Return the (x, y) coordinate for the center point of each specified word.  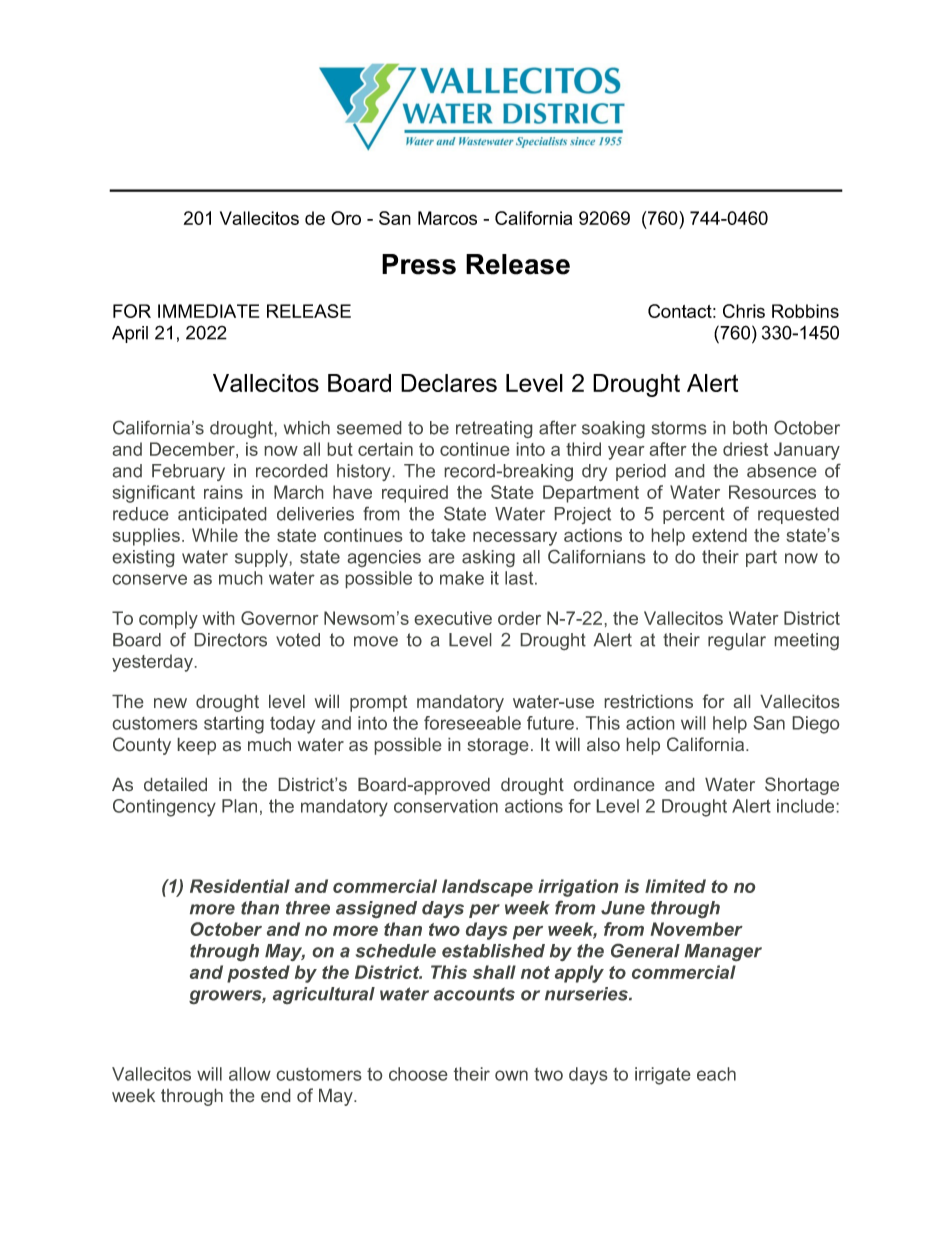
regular (737, 641)
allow (250, 1074)
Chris (744, 311)
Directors (231, 640)
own (511, 1075)
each (716, 1074)
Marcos (447, 218)
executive (453, 618)
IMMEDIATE (208, 311)
